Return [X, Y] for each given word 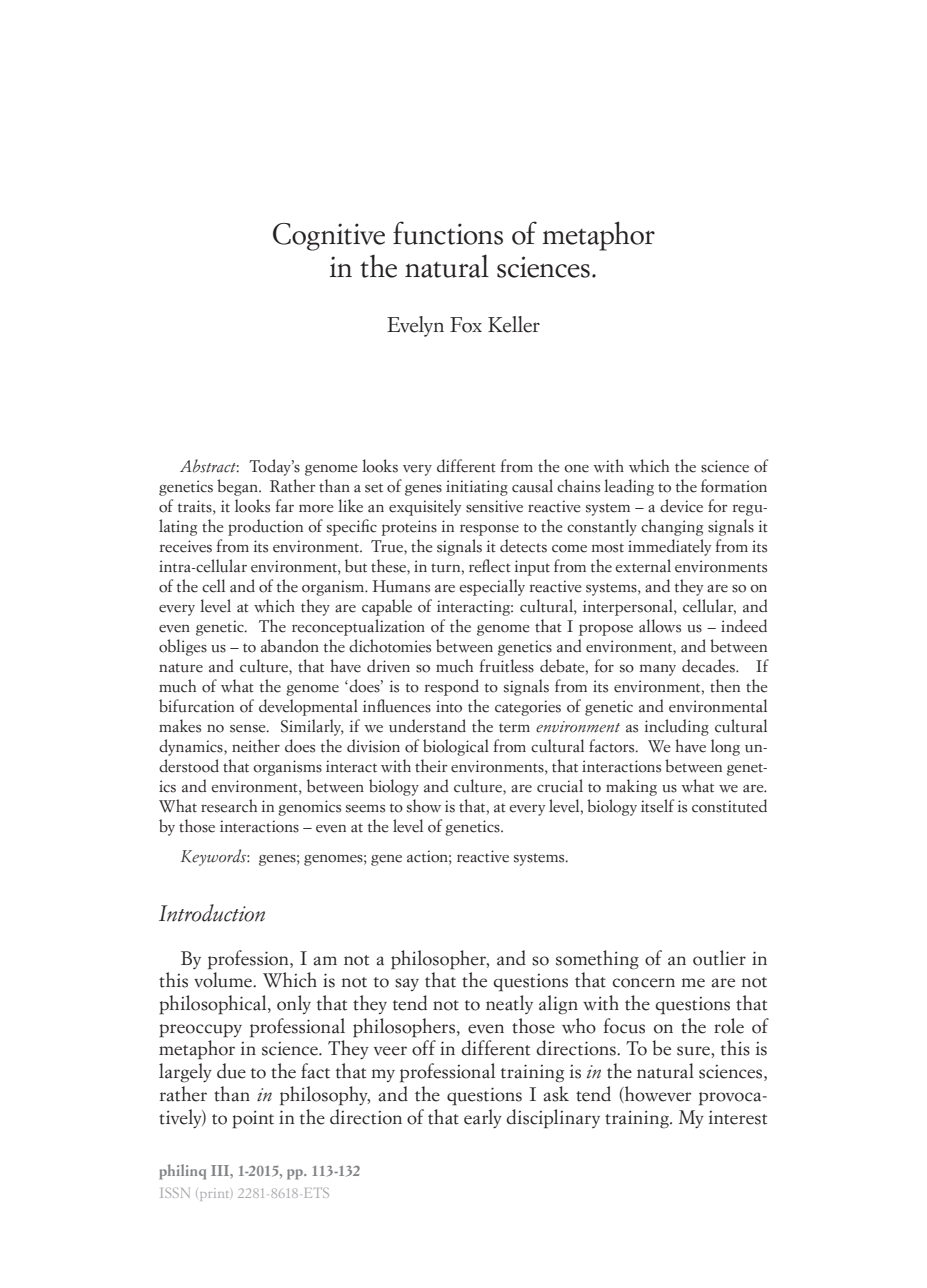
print [216, 1194]
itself [657, 806]
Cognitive [329, 237]
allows [660, 626]
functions [448, 233]
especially [492, 587]
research [229, 806]
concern [643, 983]
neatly [509, 1004]
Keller [514, 324]
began [238, 487]
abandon [290, 646]
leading [629, 487]
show [424, 806]
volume [224, 980]
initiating [477, 488]
